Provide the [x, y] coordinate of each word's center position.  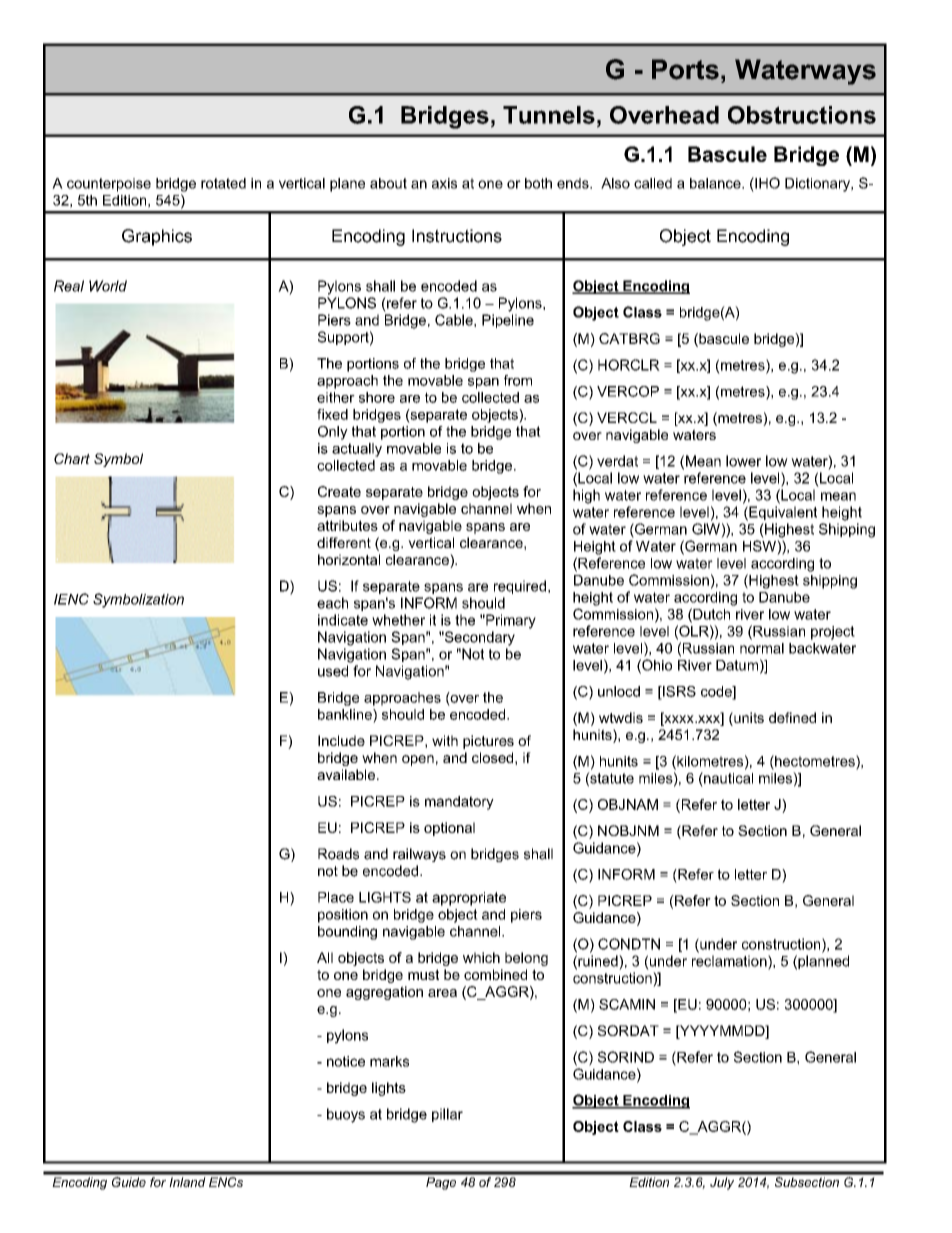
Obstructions [802, 115]
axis [444, 183]
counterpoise [109, 185]
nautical [727, 778]
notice [346, 1061]
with [445, 740]
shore [377, 397]
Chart [72, 458]
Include [341, 740]
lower [743, 461]
